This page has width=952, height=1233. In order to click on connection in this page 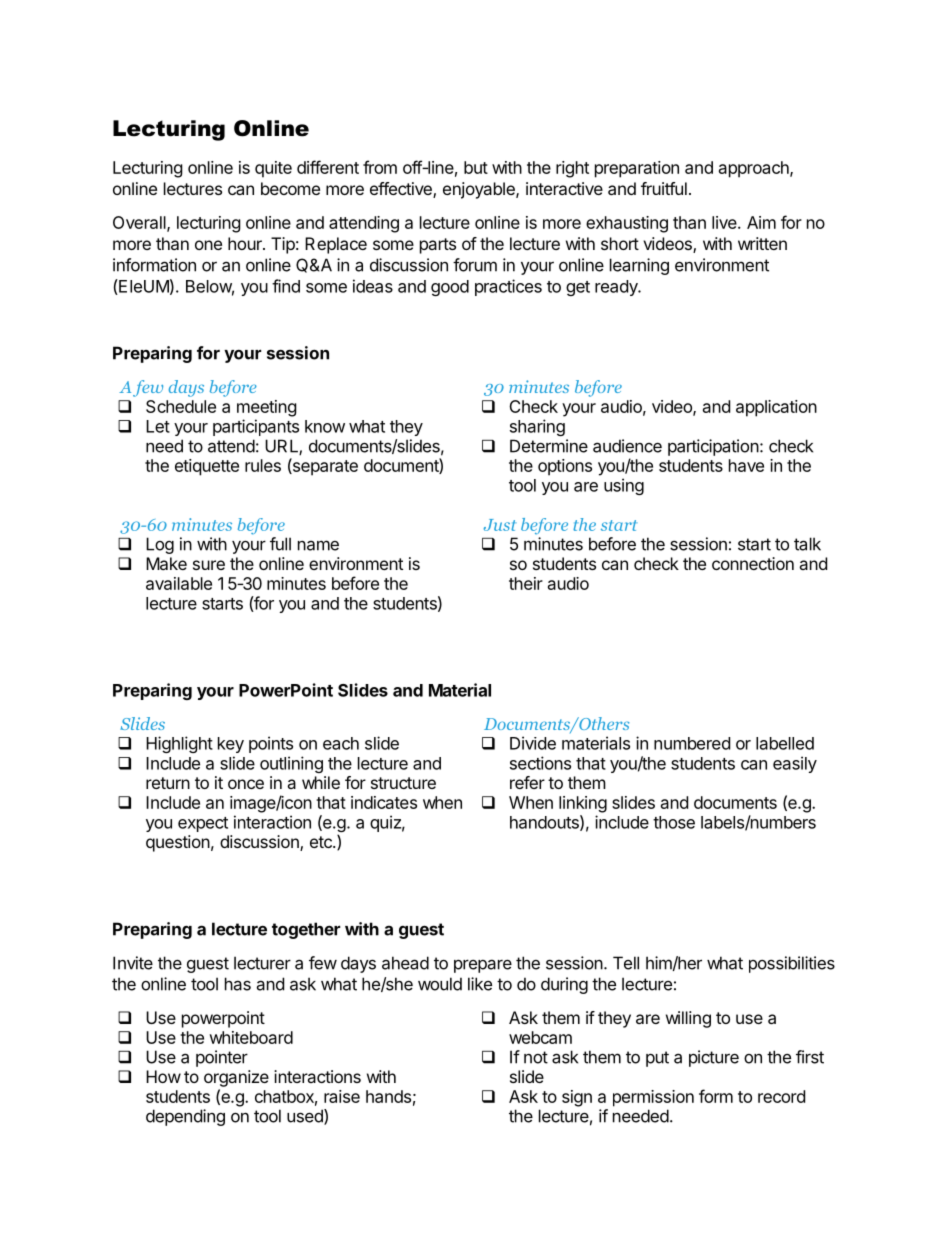, I will do `click(753, 563)`.
